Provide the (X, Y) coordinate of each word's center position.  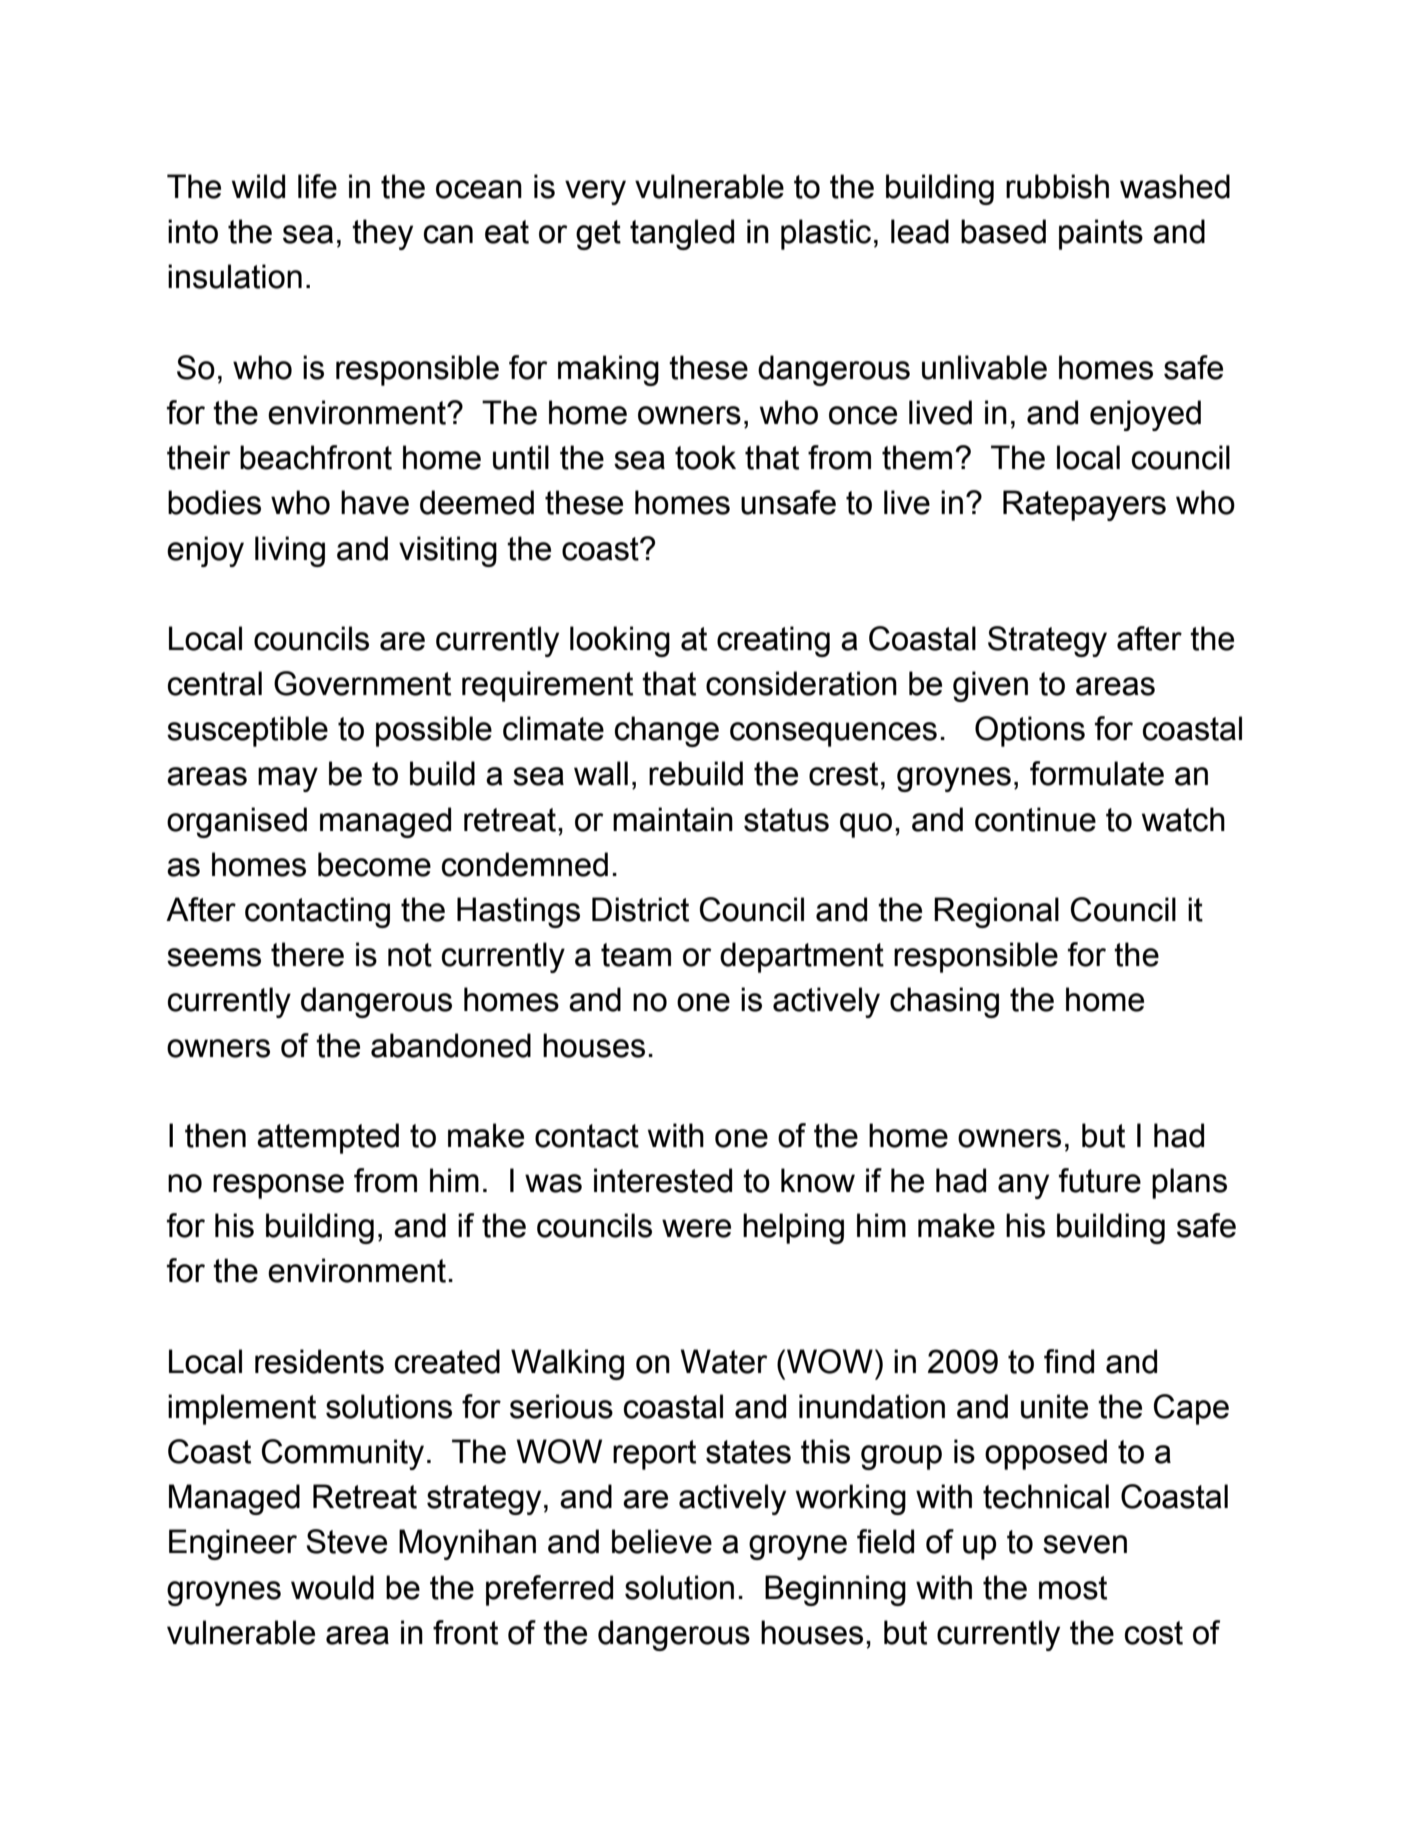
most (1073, 1588)
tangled (682, 234)
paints (1101, 234)
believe (662, 1541)
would (332, 1587)
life (317, 186)
